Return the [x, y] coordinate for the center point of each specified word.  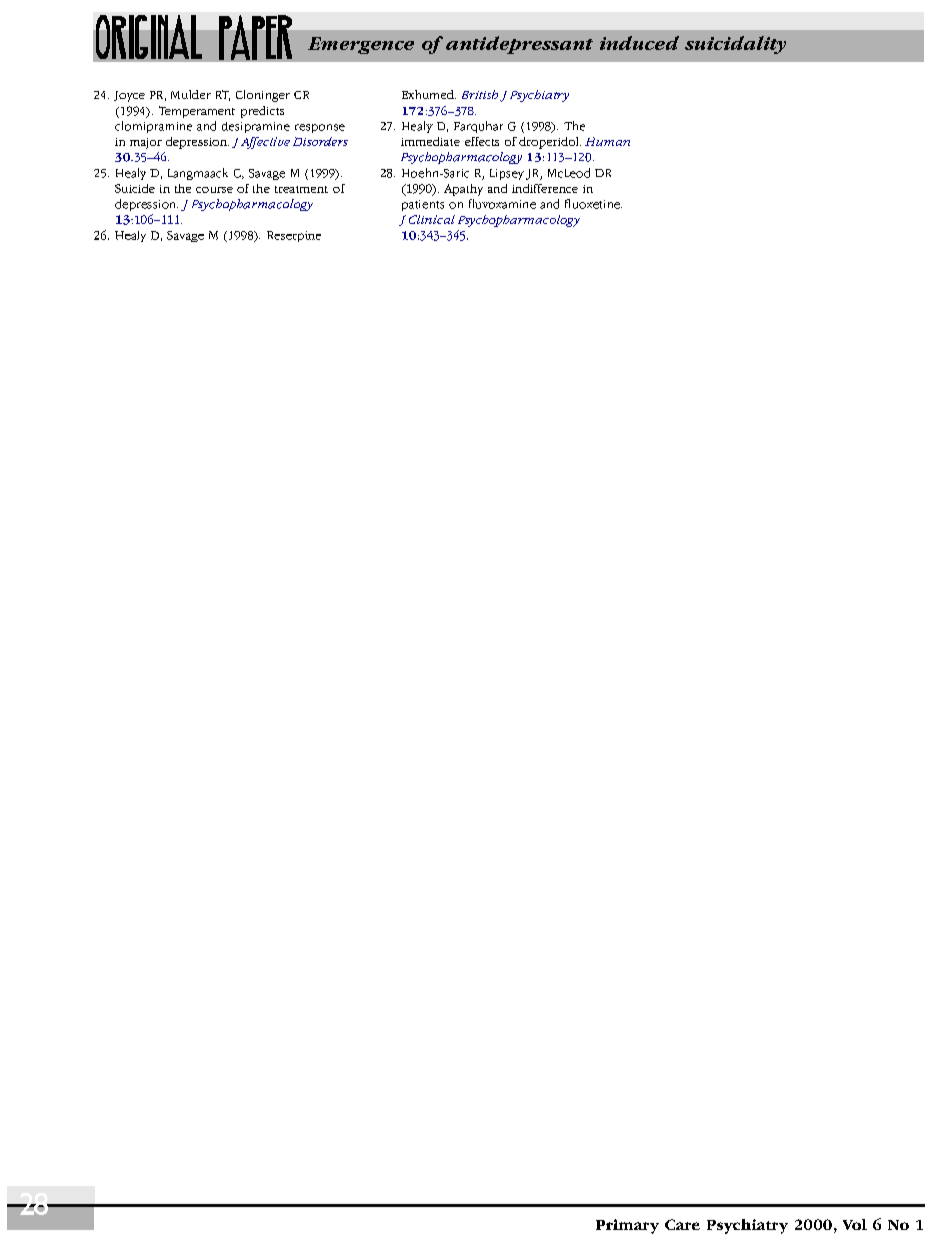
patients [423, 205]
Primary [627, 1226]
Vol [855, 1224]
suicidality [735, 45]
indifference [545, 188]
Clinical [432, 219]
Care [682, 1224]
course [214, 190]
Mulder [191, 94]
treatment [301, 189]
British [480, 94]
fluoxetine [593, 204]
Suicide [135, 188]
